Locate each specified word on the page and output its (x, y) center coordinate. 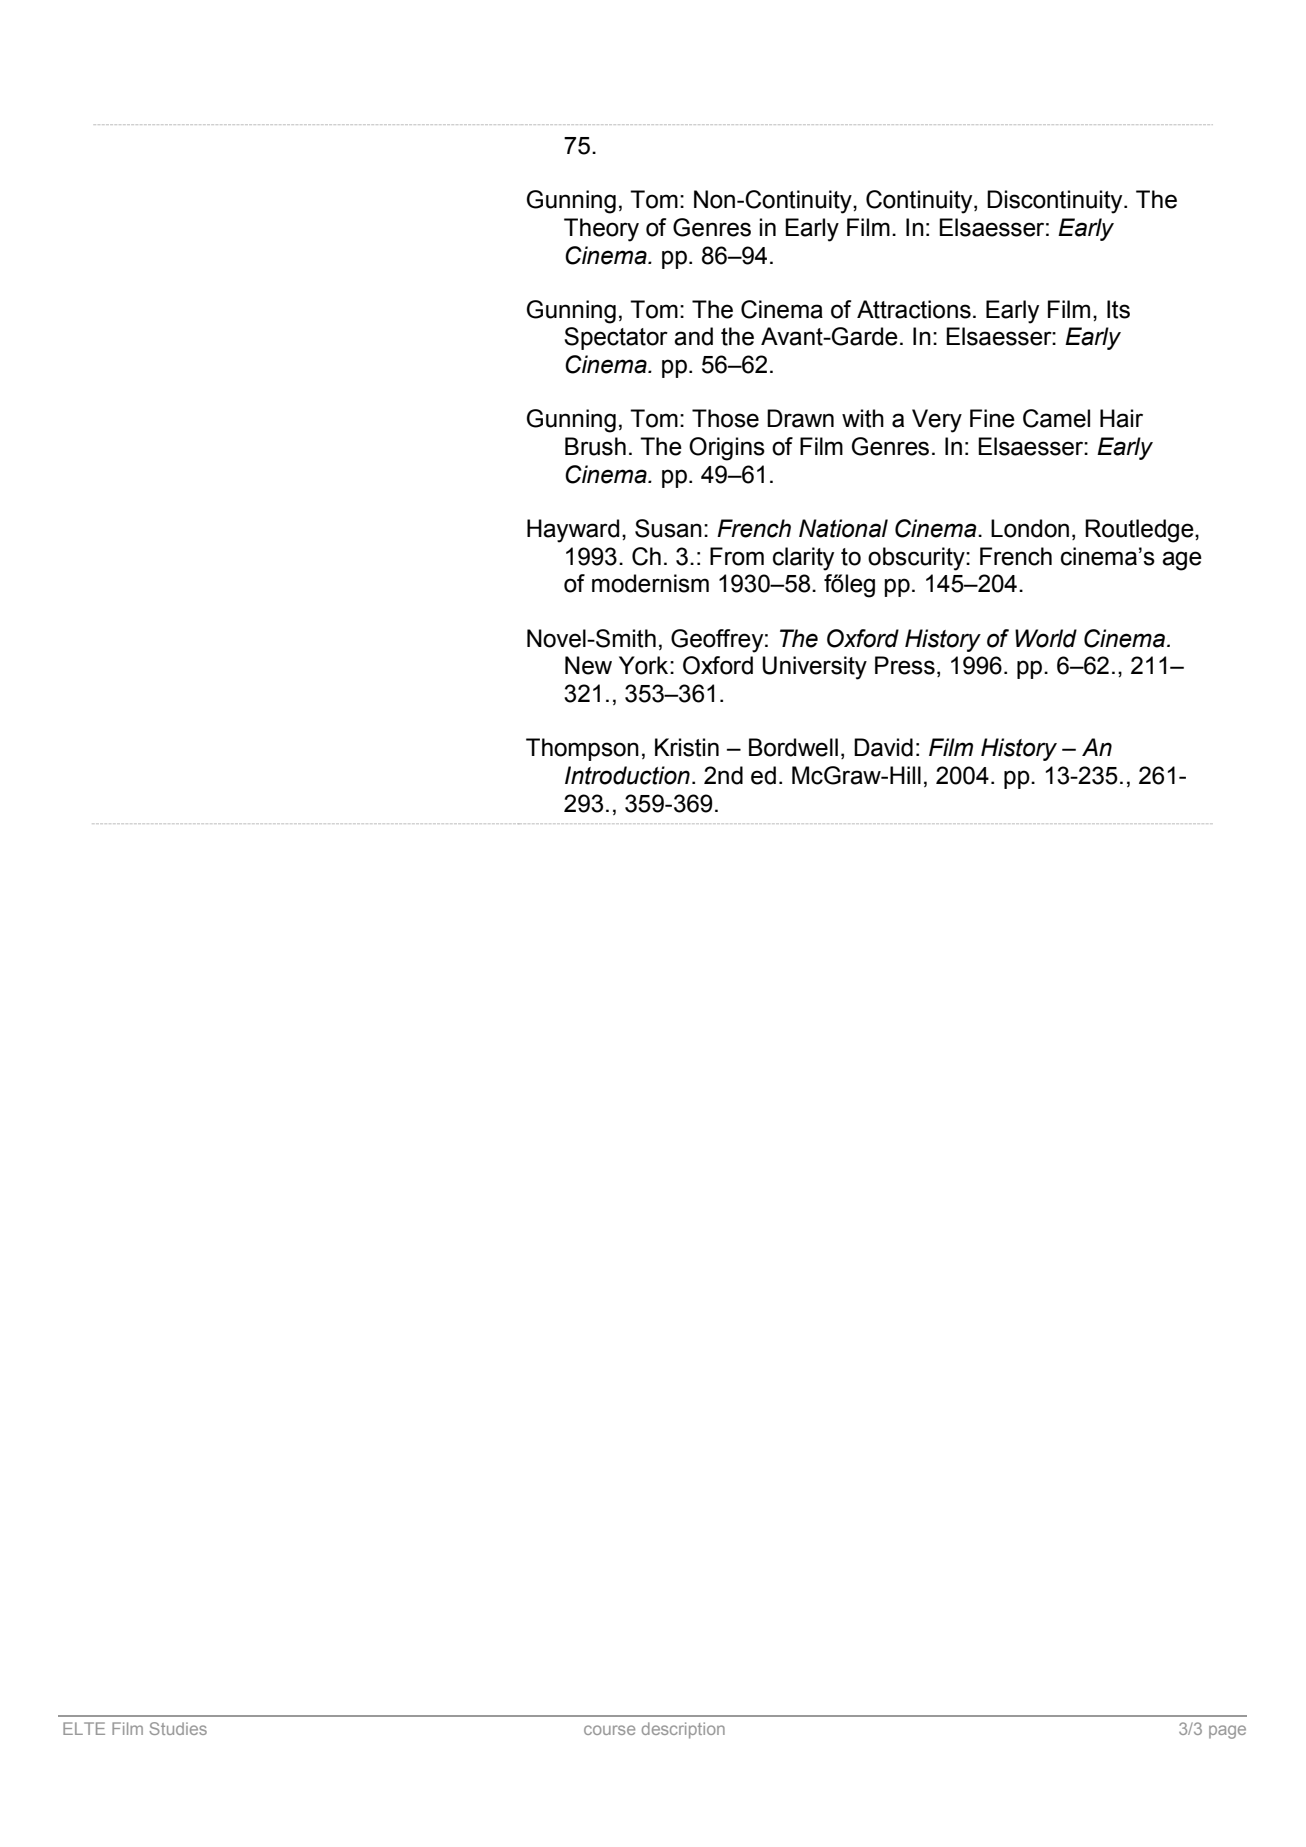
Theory (601, 230)
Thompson (582, 749)
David (883, 747)
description (683, 1730)
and (693, 336)
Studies (178, 1728)
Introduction (627, 775)
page (1227, 1732)
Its (1118, 309)
